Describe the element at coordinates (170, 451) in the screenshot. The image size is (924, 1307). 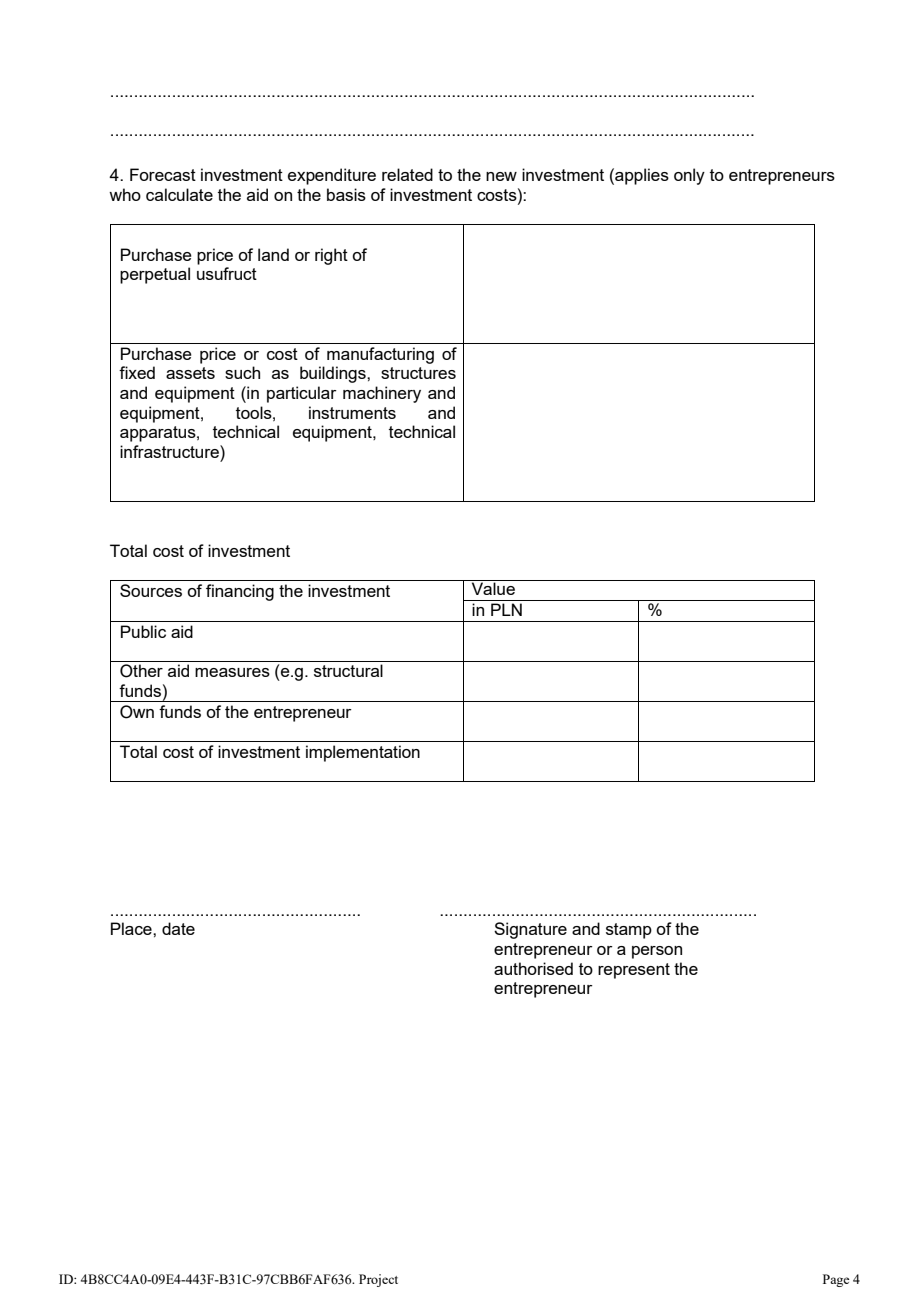
I see `infrastructure` at that location.
